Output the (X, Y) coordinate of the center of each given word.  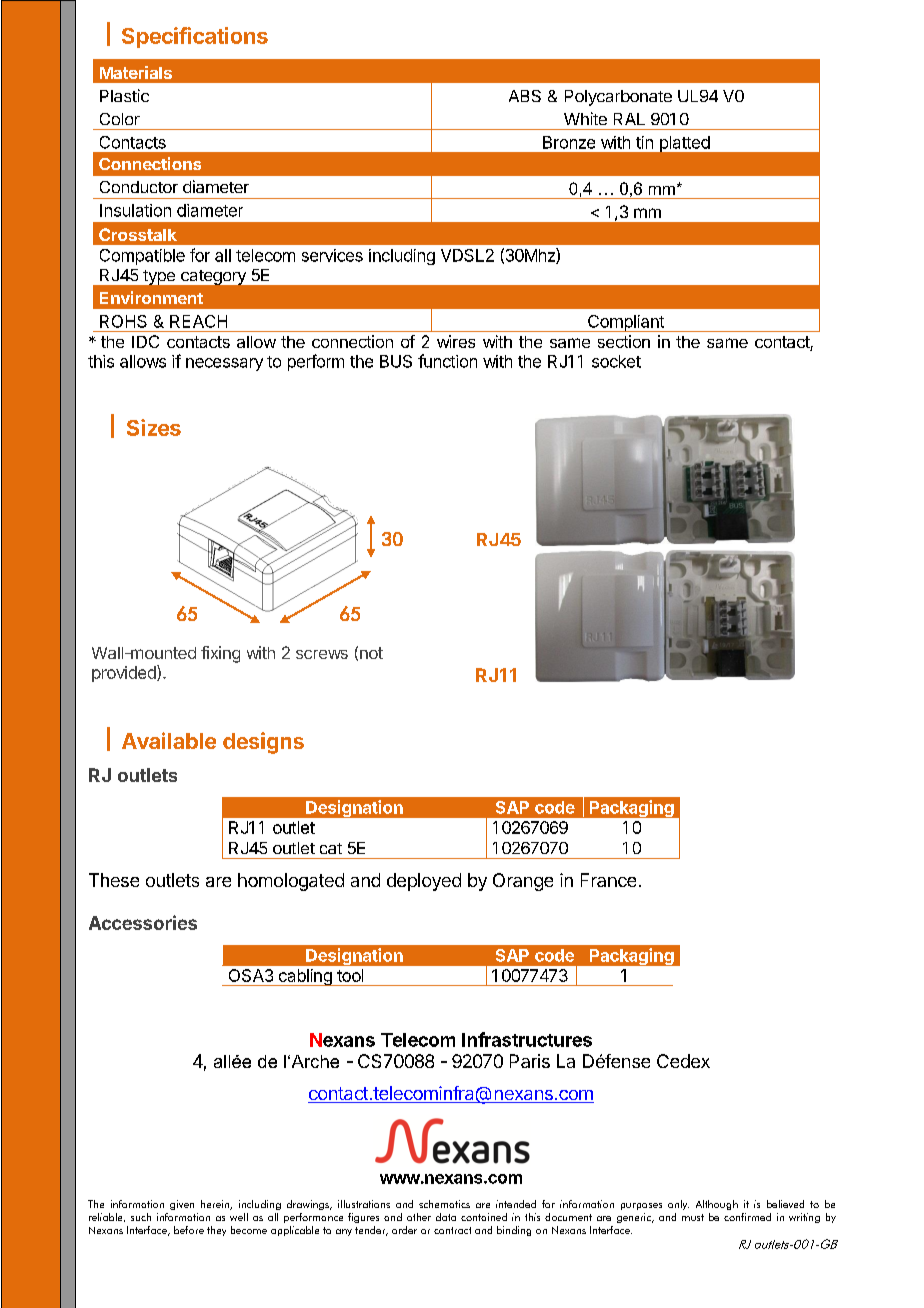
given (182, 1205)
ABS (525, 96)
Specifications (195, 37)
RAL (629, 119)
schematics (444, 1204)
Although (717, 1205)
